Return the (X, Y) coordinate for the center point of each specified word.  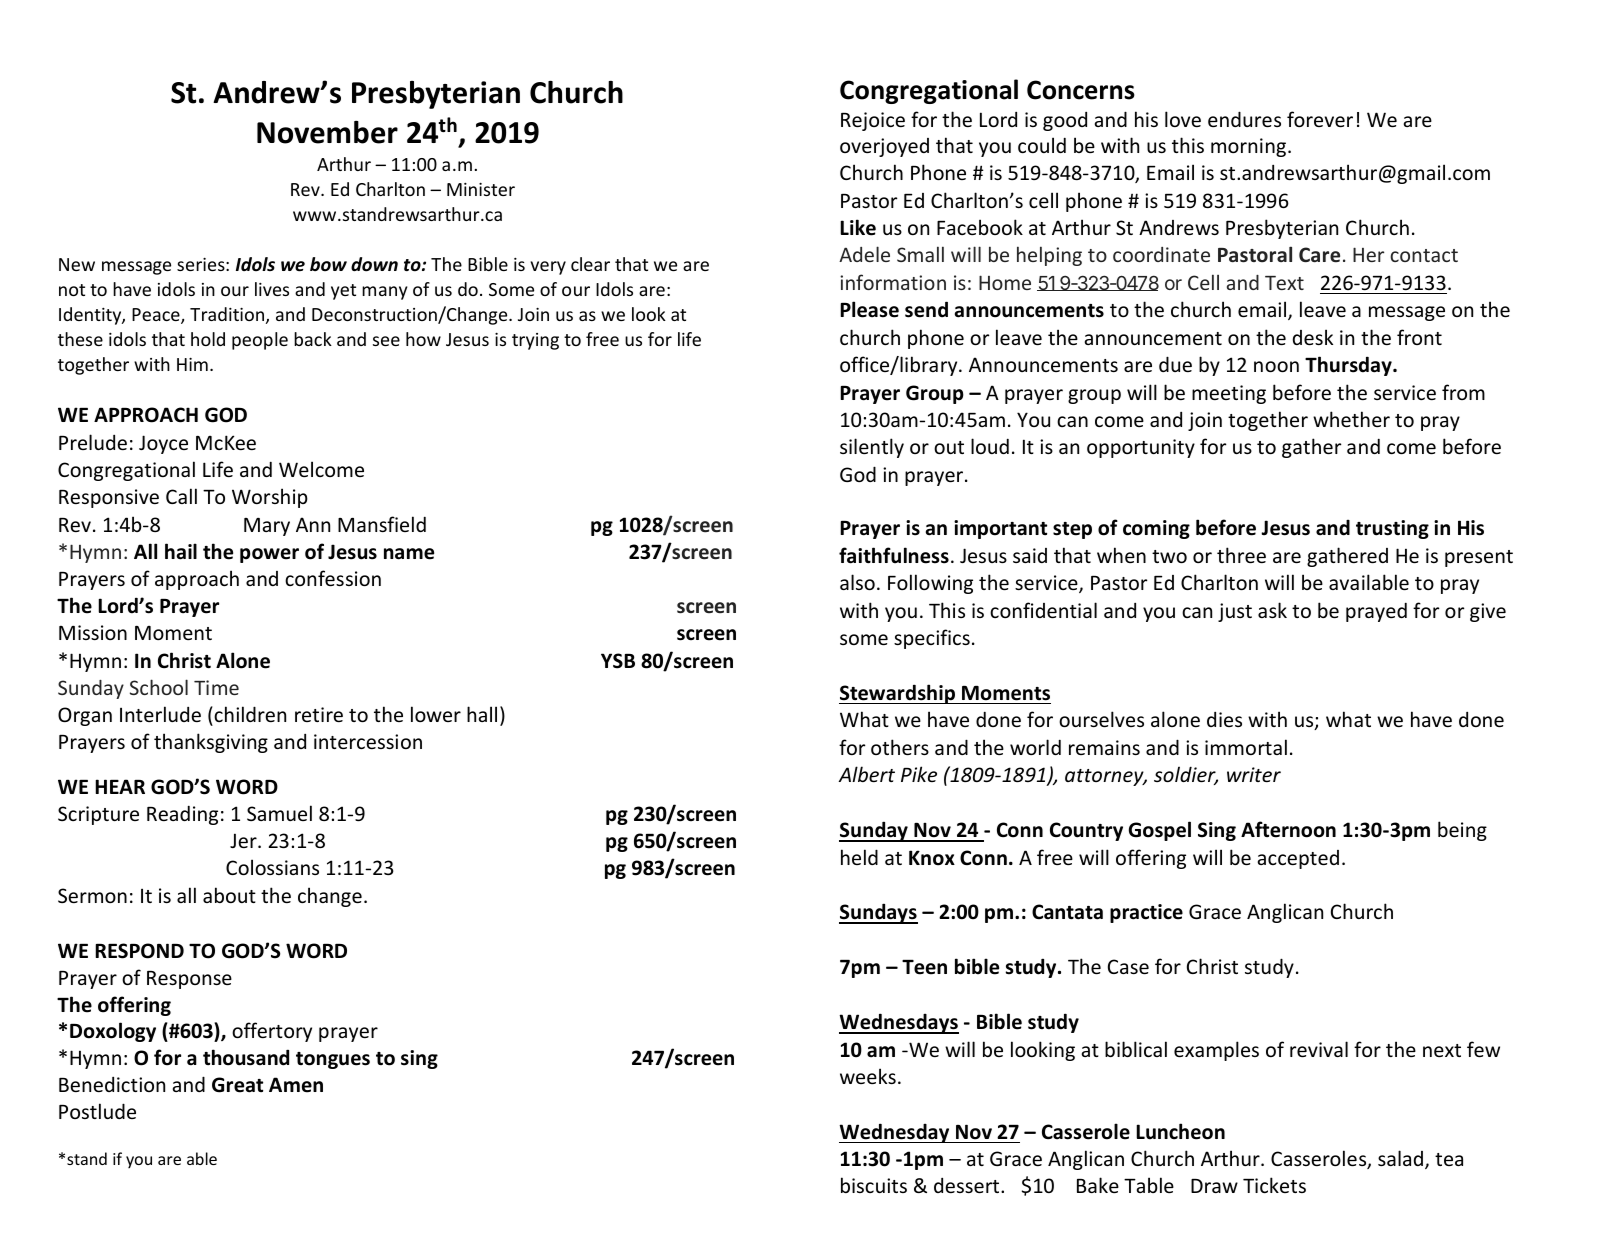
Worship (270, 498)
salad (1402, 1159)
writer (1254, 774)
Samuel (279, 813)
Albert (866, 774)
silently (872, 448)
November (327, 132)
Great (237, 1085)
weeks (868, 1076)
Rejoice (873, 121)
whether (1351, 419)
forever (1320, 119)
